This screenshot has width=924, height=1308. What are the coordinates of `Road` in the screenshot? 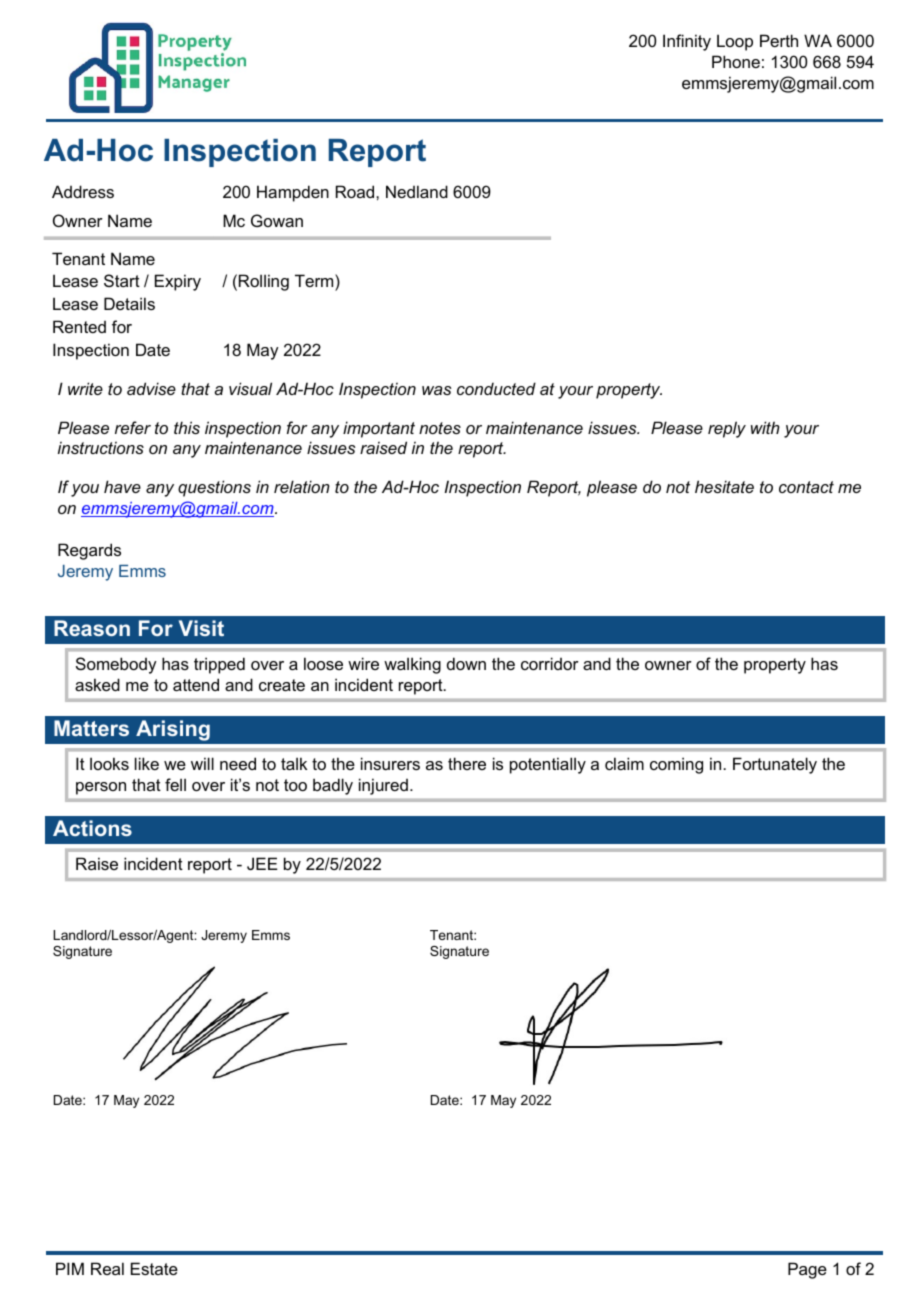 It's located at (356, 191).
